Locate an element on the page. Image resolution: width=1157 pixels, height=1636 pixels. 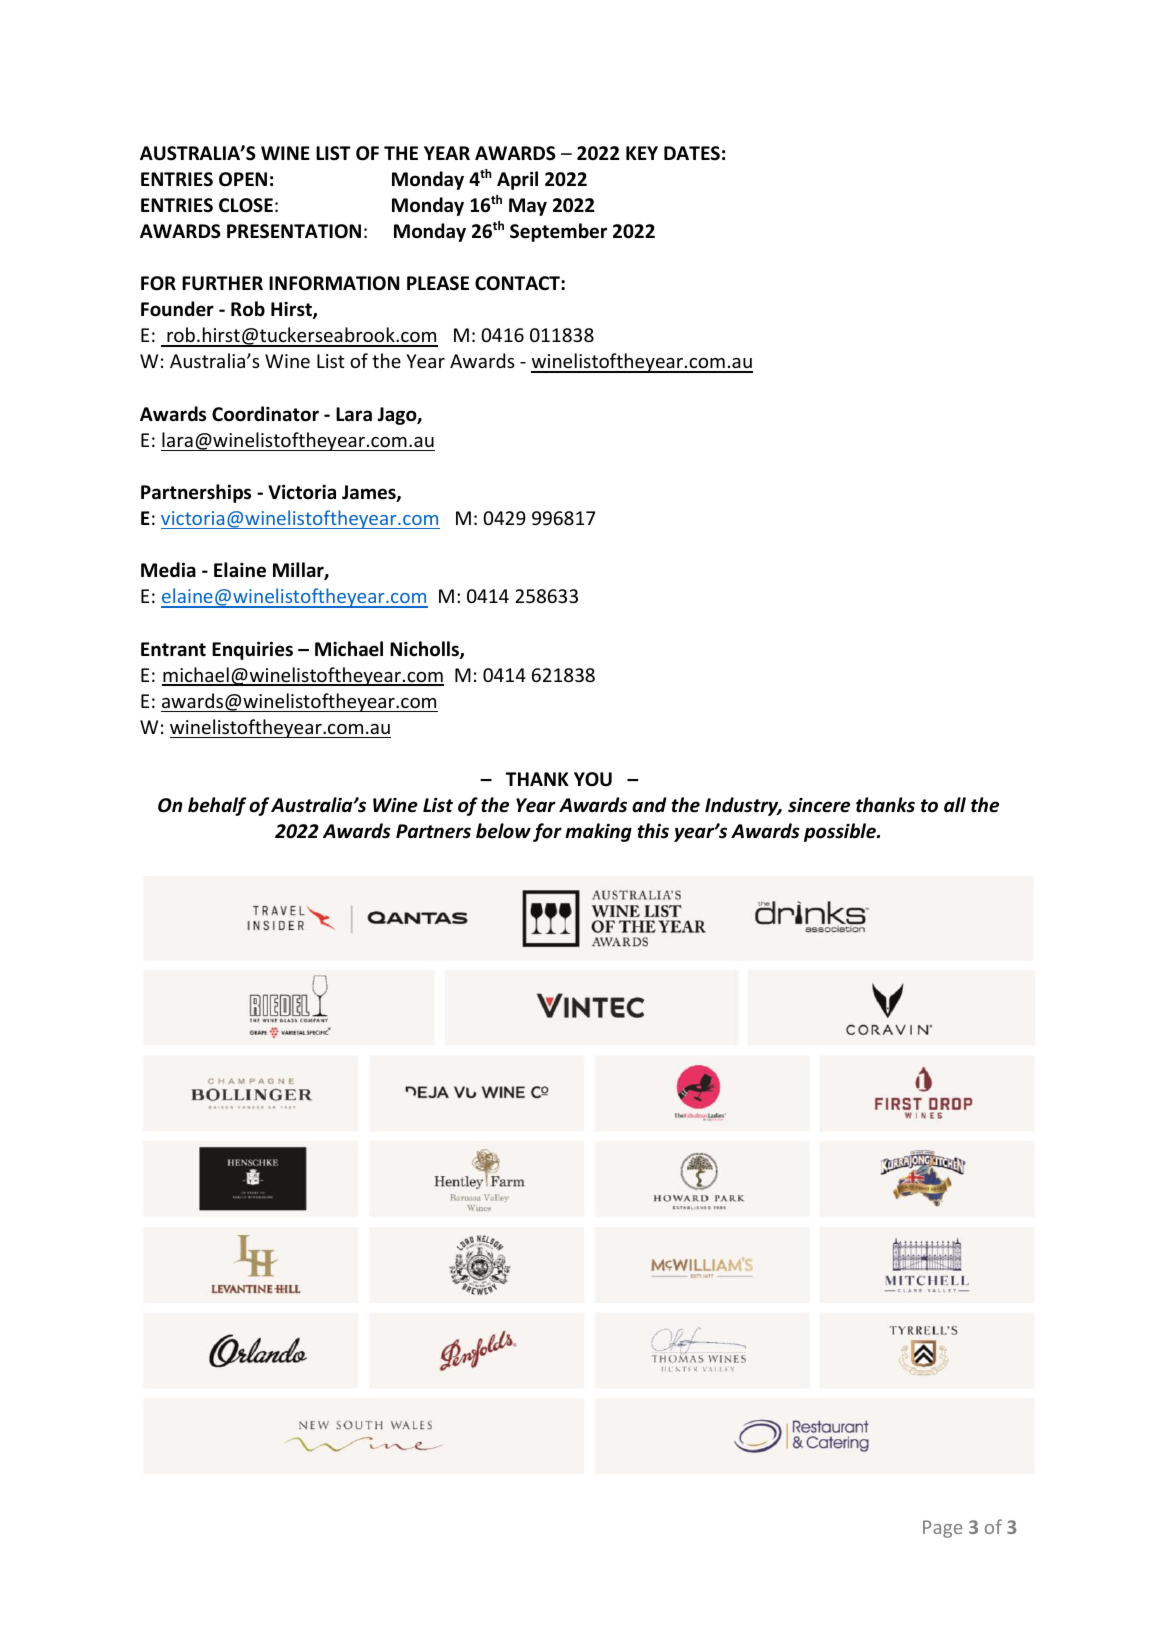
below is located at coordinates (503, 831).
